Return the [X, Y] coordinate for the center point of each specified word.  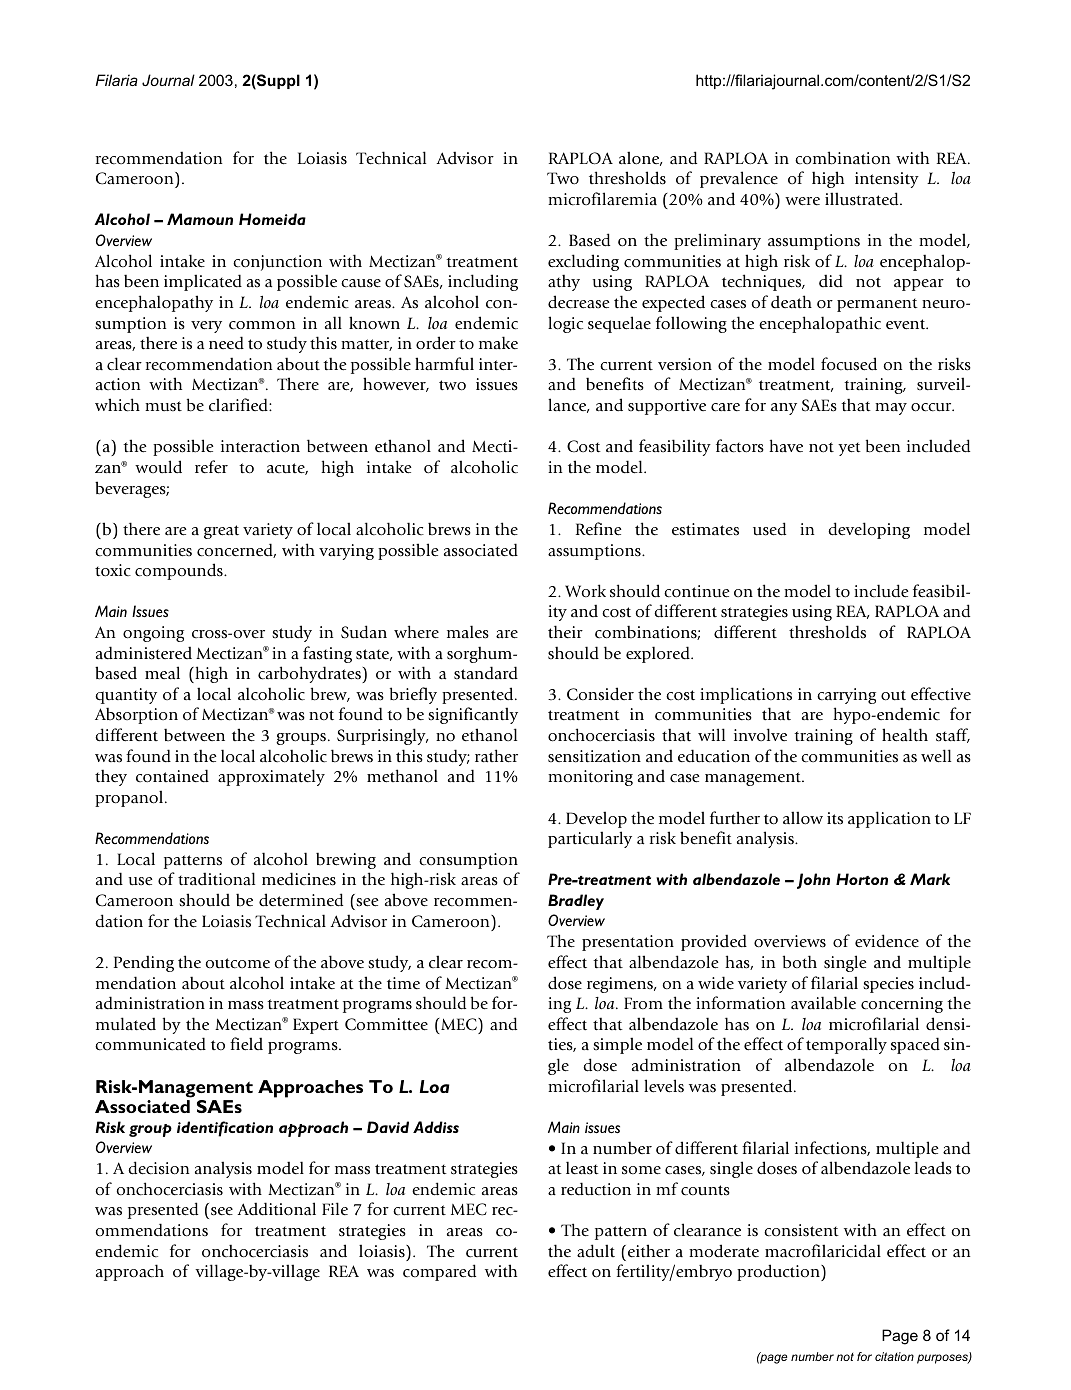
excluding [583, 262]
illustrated [863, 199]
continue [697, 591]
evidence [887, 941]
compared [439, 1272]
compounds [180, 571]
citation [894, 1356]
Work [585, 591]
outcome [237, 963]
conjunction [277, 263]
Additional [276, 1209]
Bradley [576, 902]
